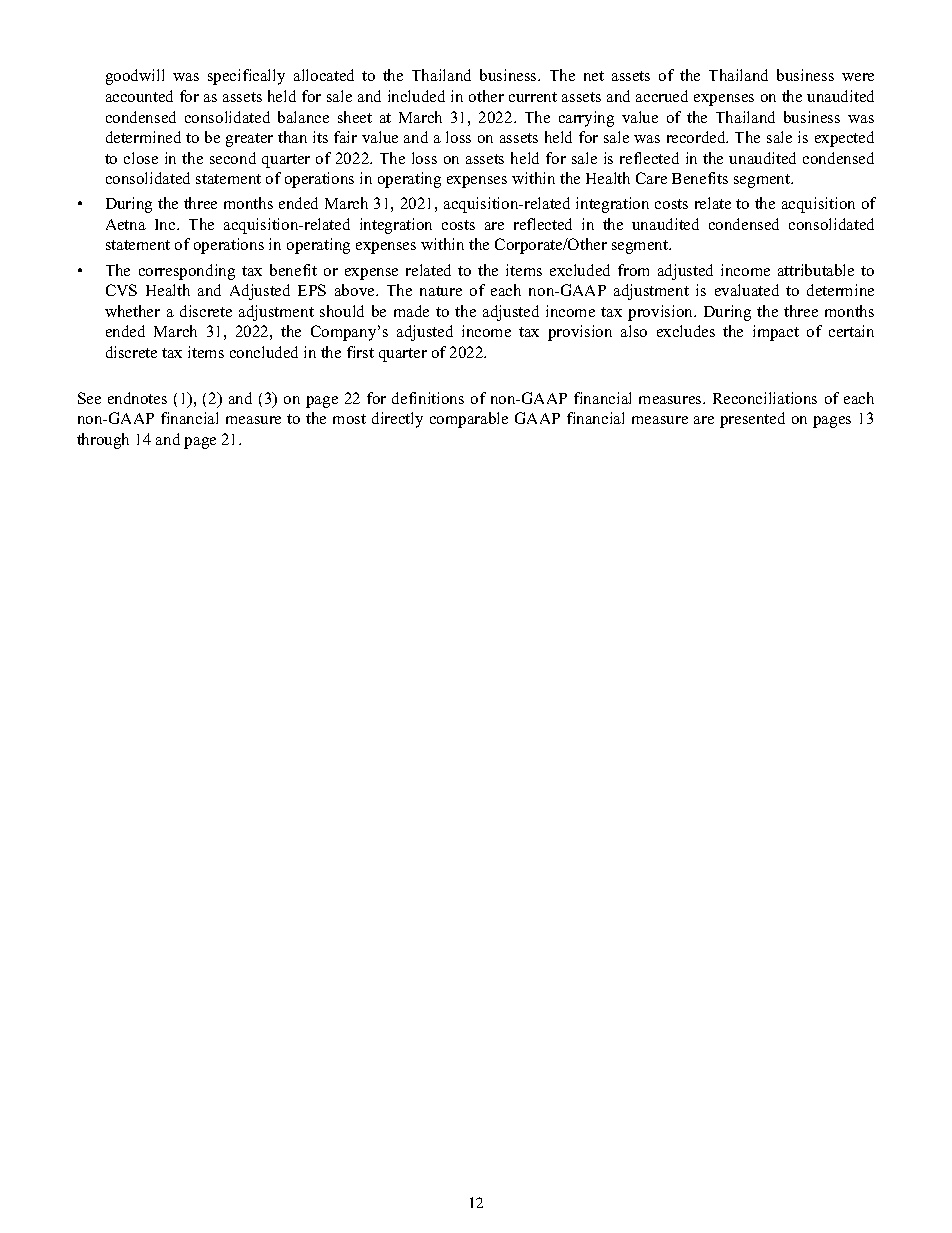 The image size is (952, 1233). What do you see at coordinates (858, 77) in the image?
I see `were` at bounding box center [858, 77].
